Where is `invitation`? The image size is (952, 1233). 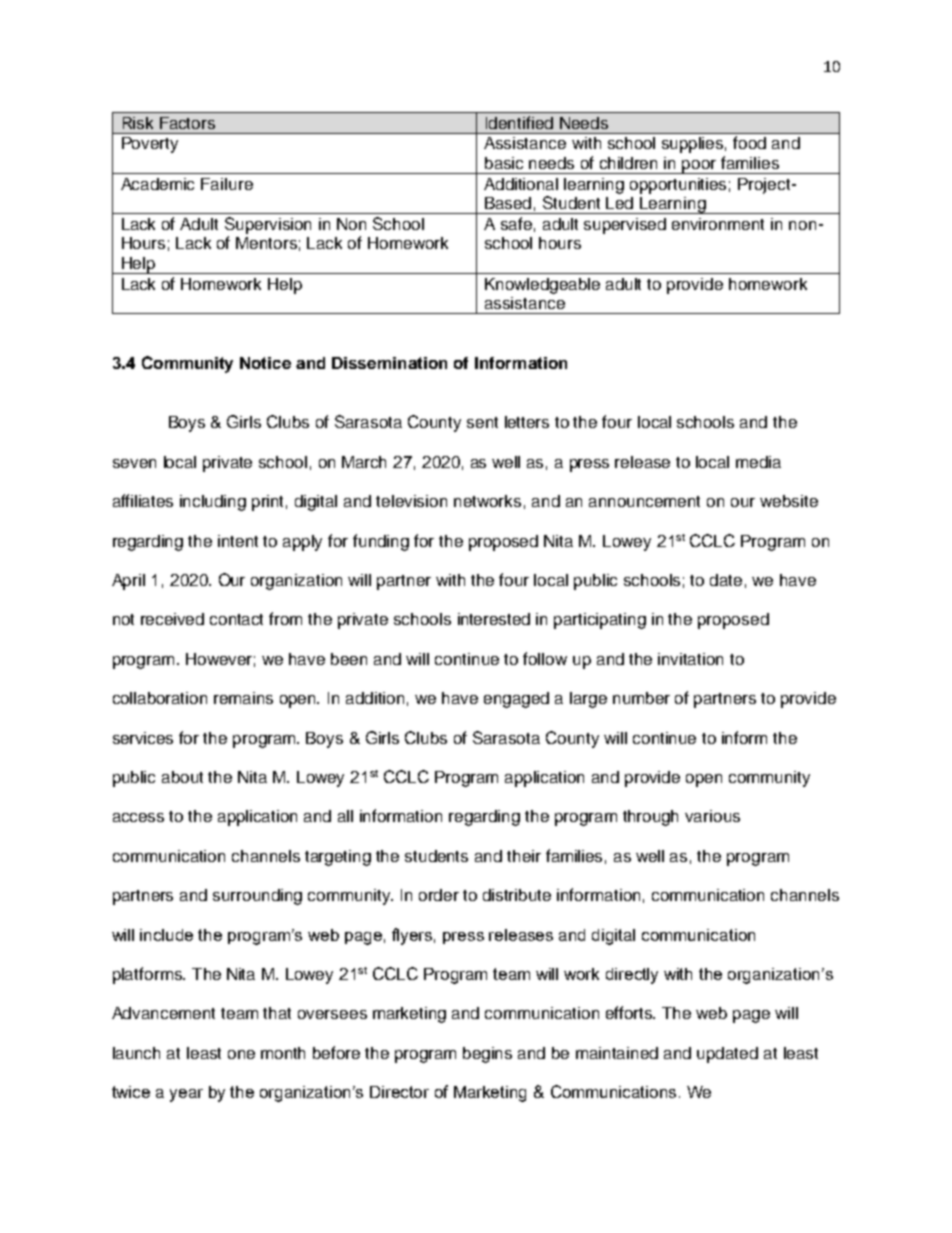 invitation is located at coordinates (690, 659).
